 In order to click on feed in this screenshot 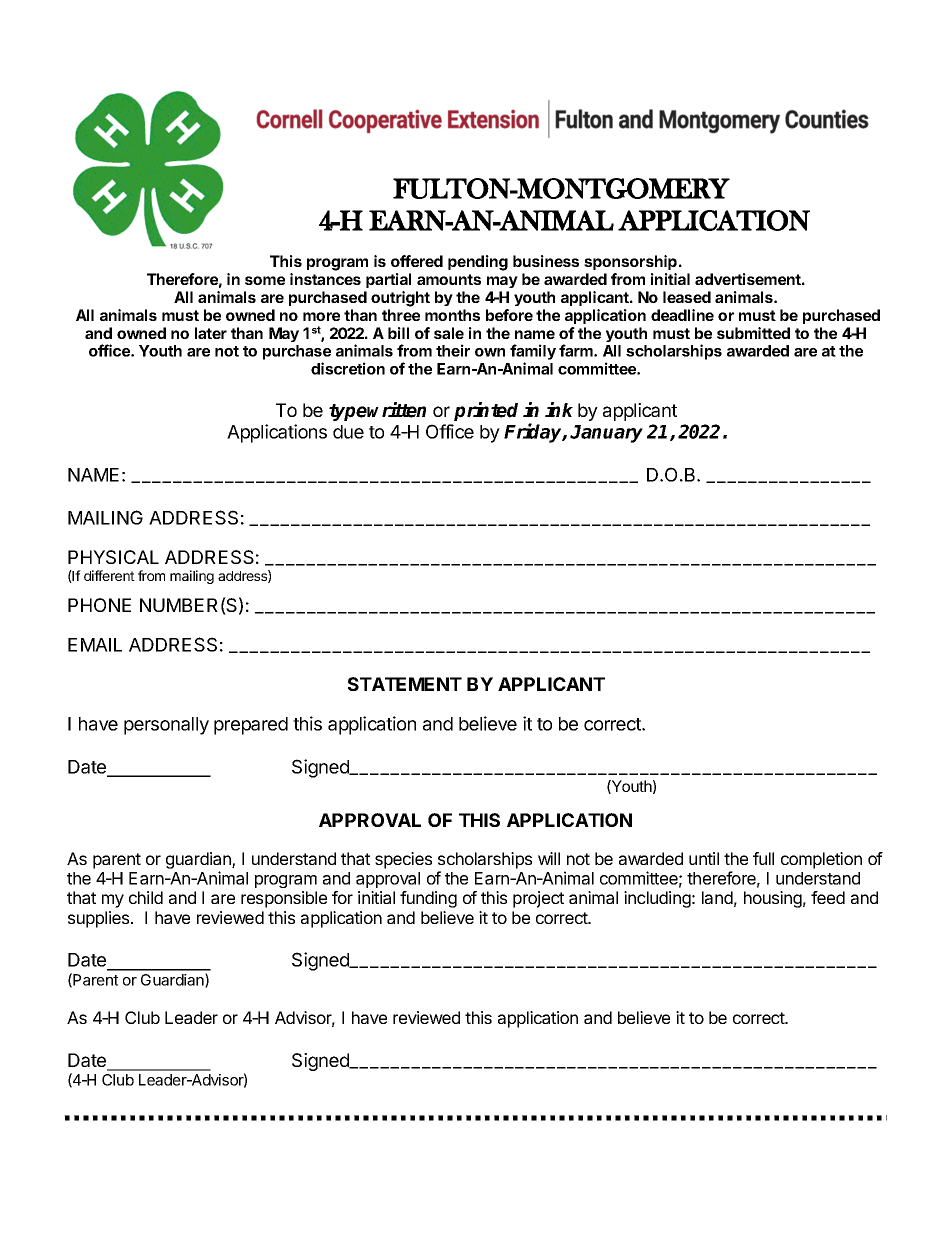, I will do `click(828, 897)`.
